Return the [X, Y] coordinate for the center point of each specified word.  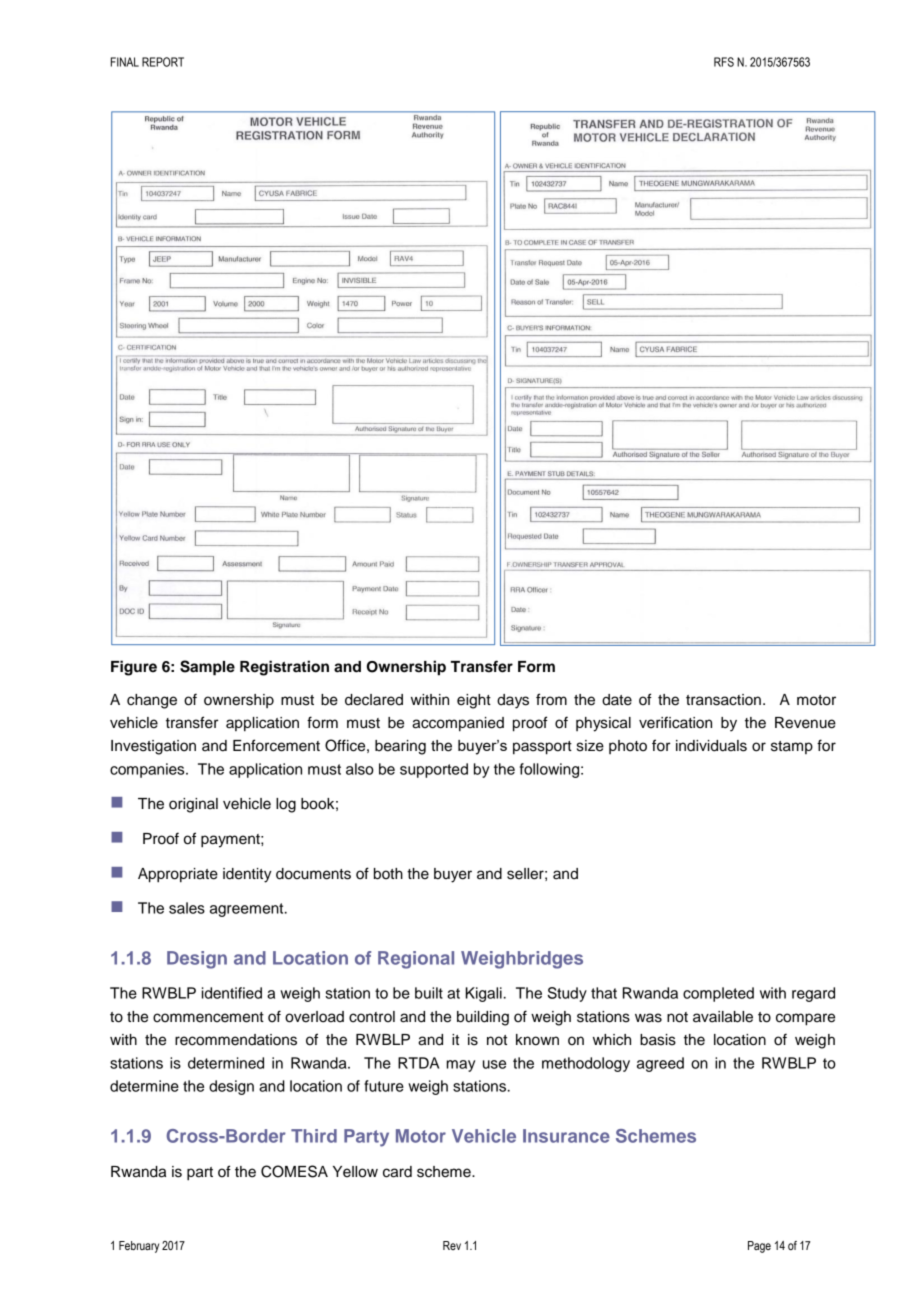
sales [187, 908]
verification [675, 722]
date [617, 700]
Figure [134, 668]
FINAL [125, 62]
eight [474, 701]
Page [759, 1247]
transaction [723, 700]
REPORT [163, 62]
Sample [207, 668]
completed [718, 994]
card [397, 1172]
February [139, 1247]
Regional [416, 960]
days [513, 701]
